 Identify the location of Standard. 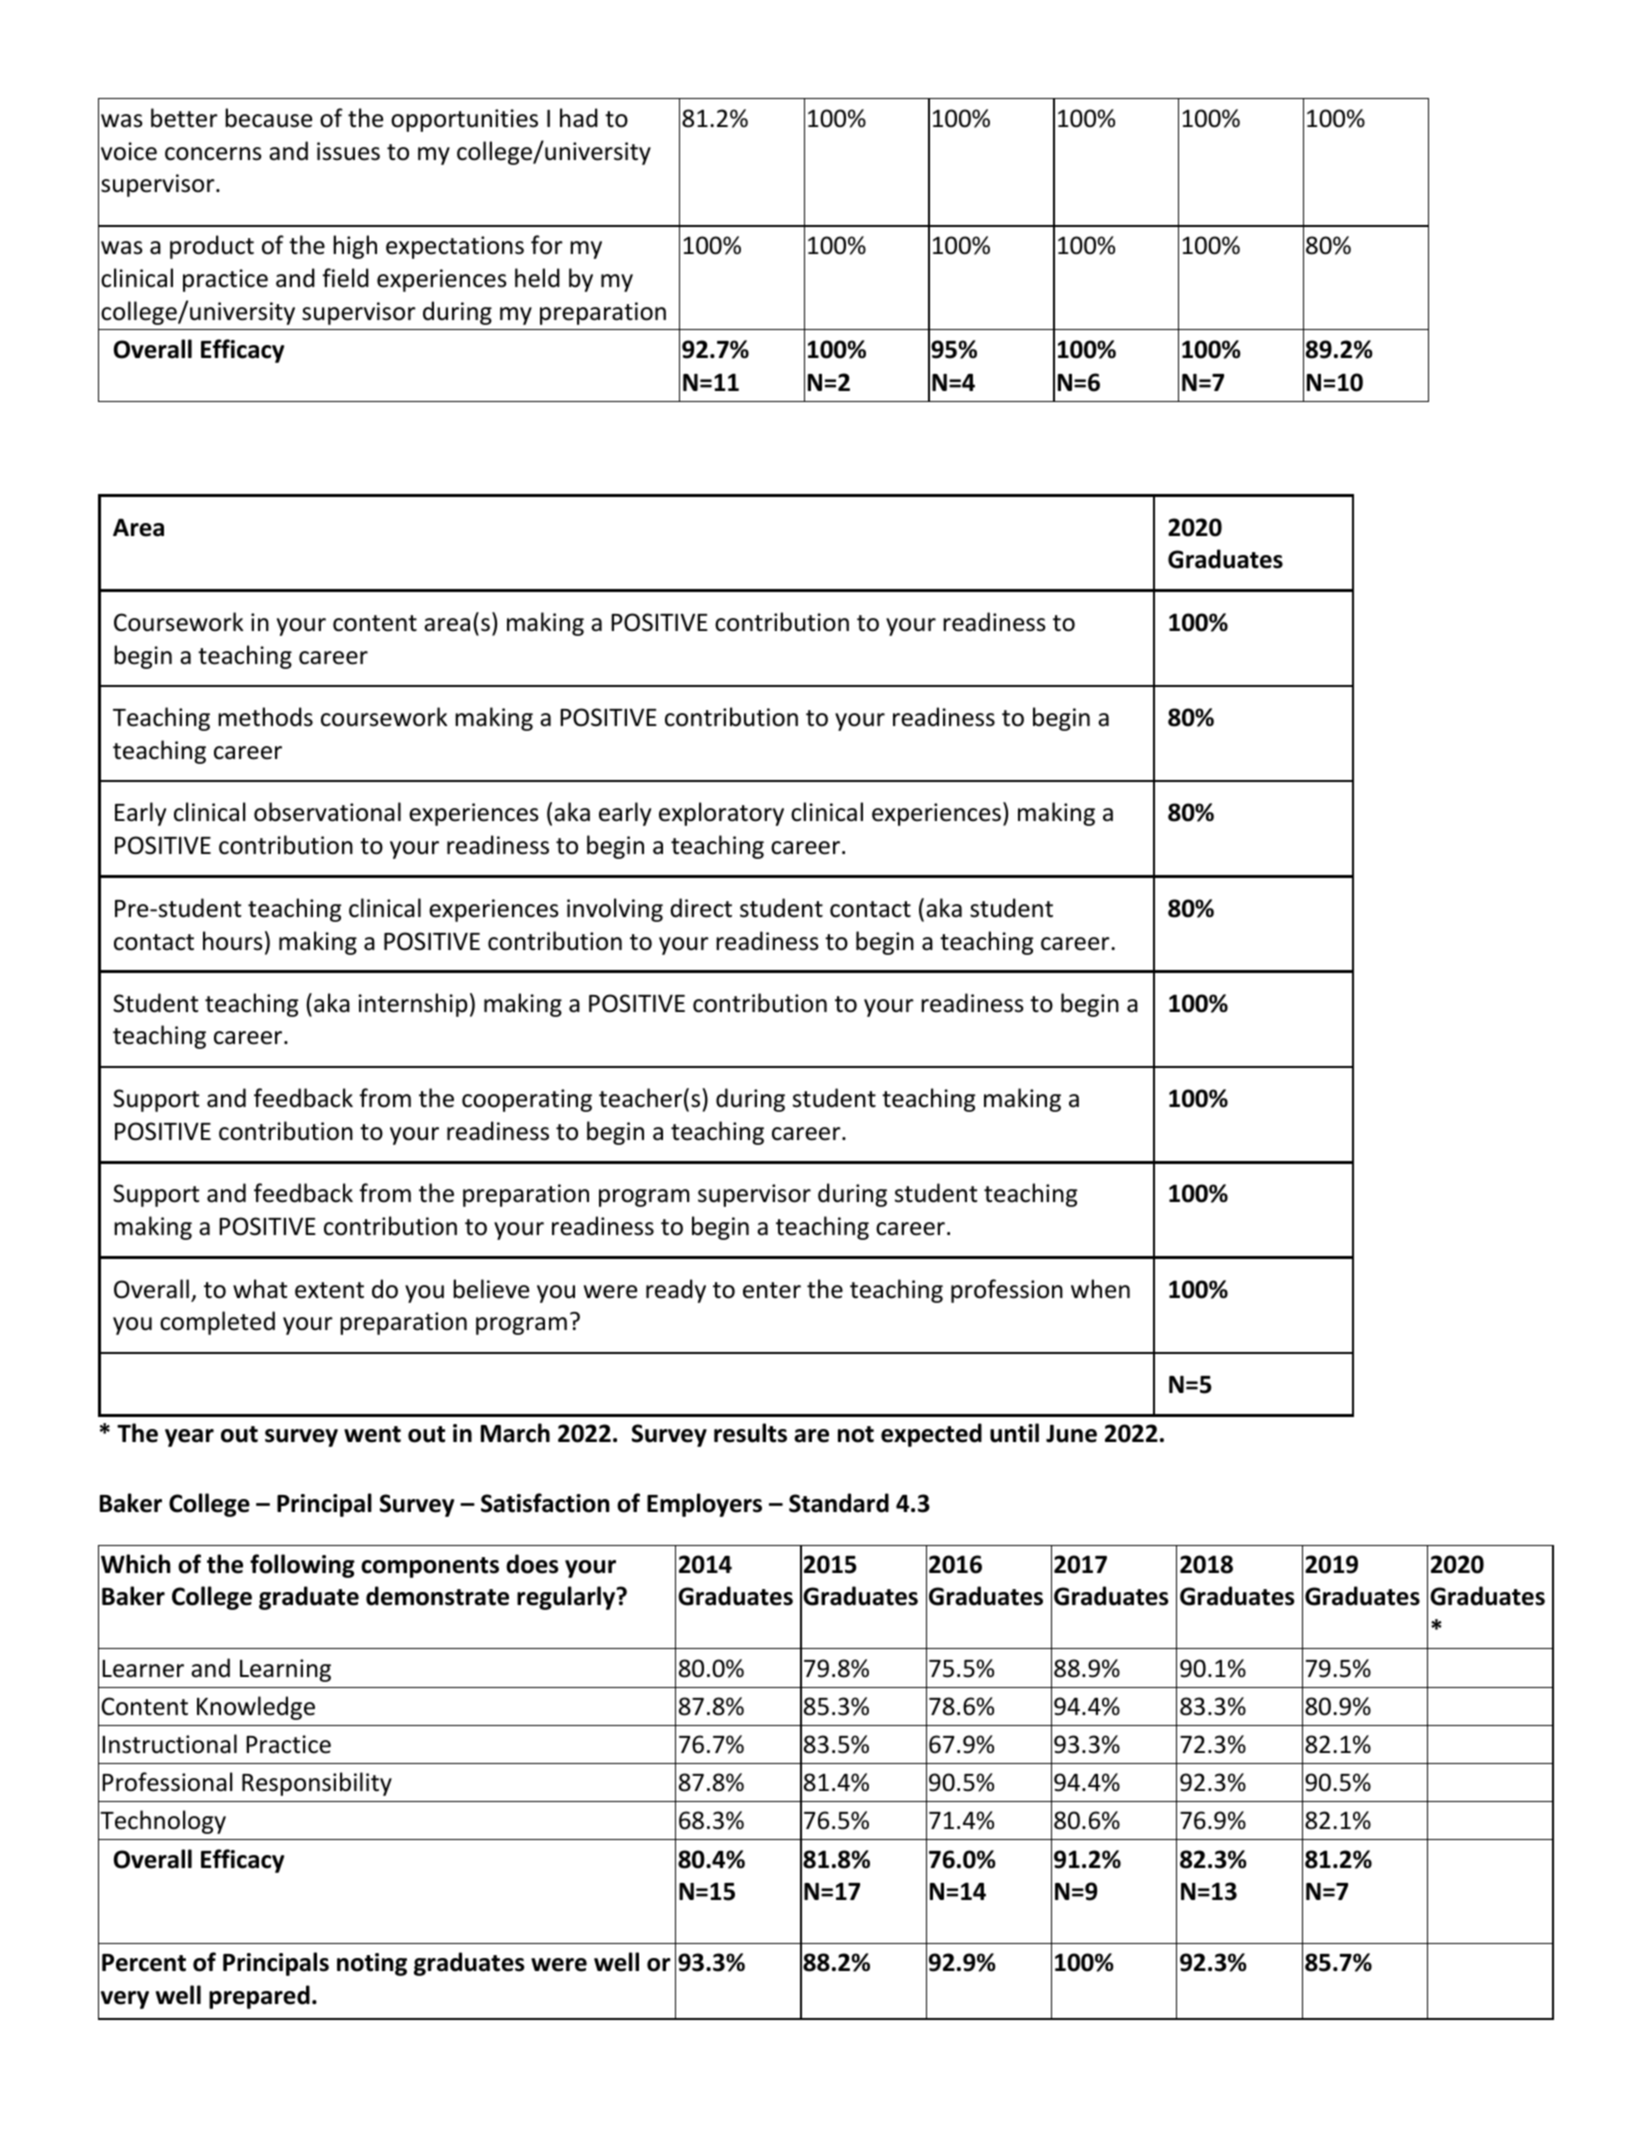
(839, 1503).
